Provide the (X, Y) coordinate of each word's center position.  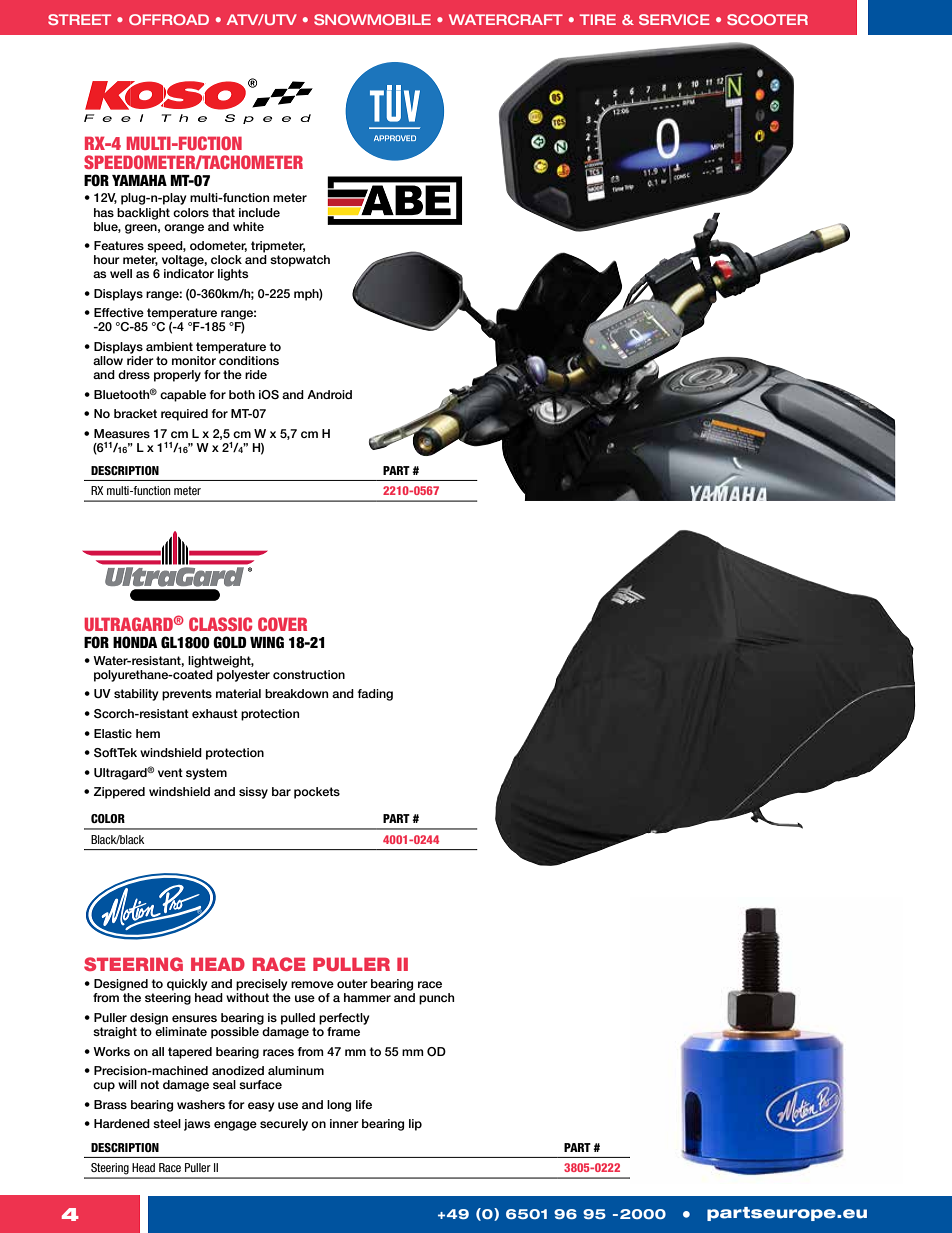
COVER (282, 624)
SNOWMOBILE (372, 19)
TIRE (597, 19)
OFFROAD (169, 19)
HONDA (135, 642)
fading (375, 695)
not (150, 1084)
